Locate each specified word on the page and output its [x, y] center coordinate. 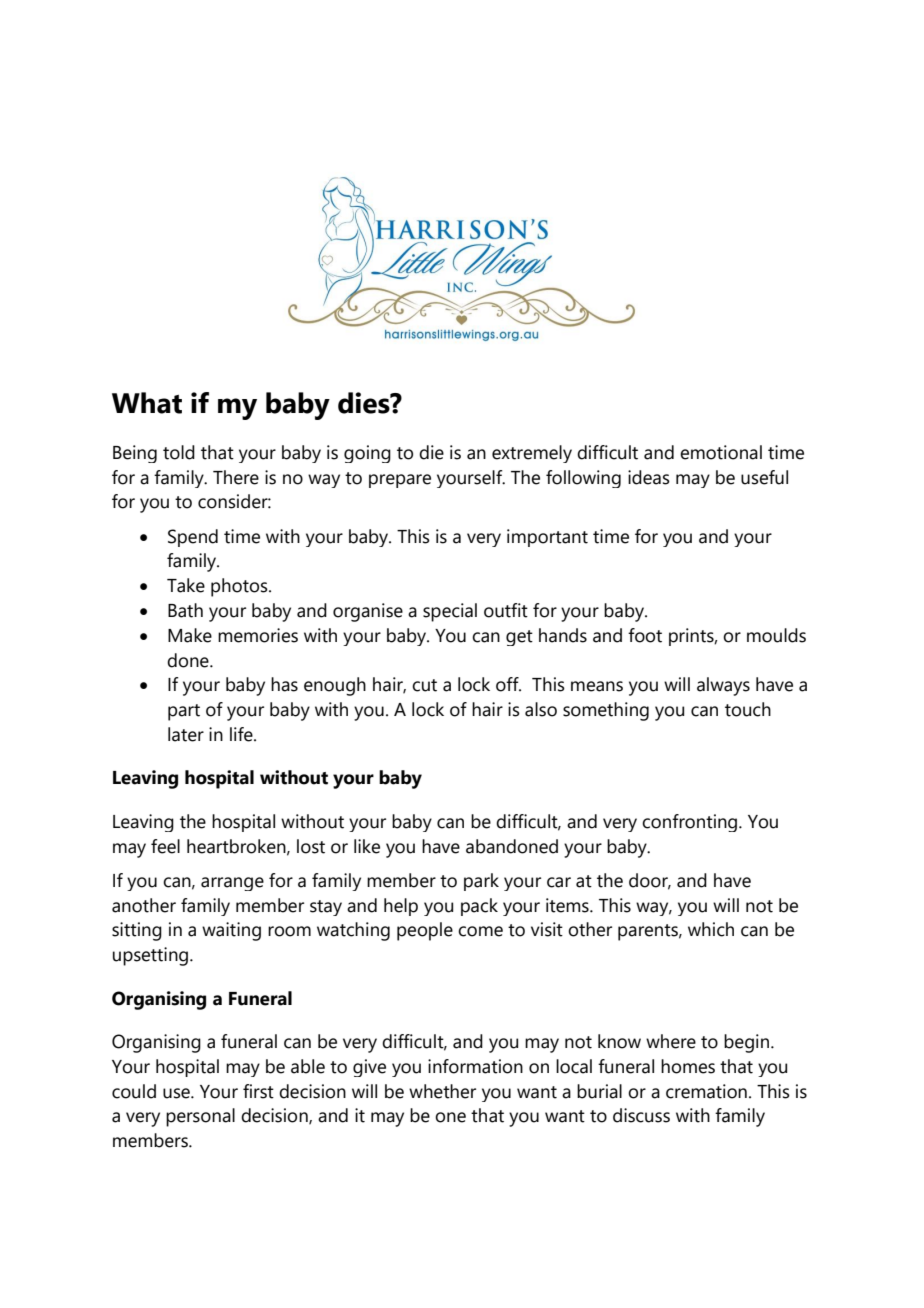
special [450, 612]
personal [200, 1117]
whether [442, 1091]
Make [190, 635]
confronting [691, 823]
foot [645, 635]
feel [165, 846]
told [179, 452]
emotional [721, 452]
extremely [532, 454]
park [481, 882]
